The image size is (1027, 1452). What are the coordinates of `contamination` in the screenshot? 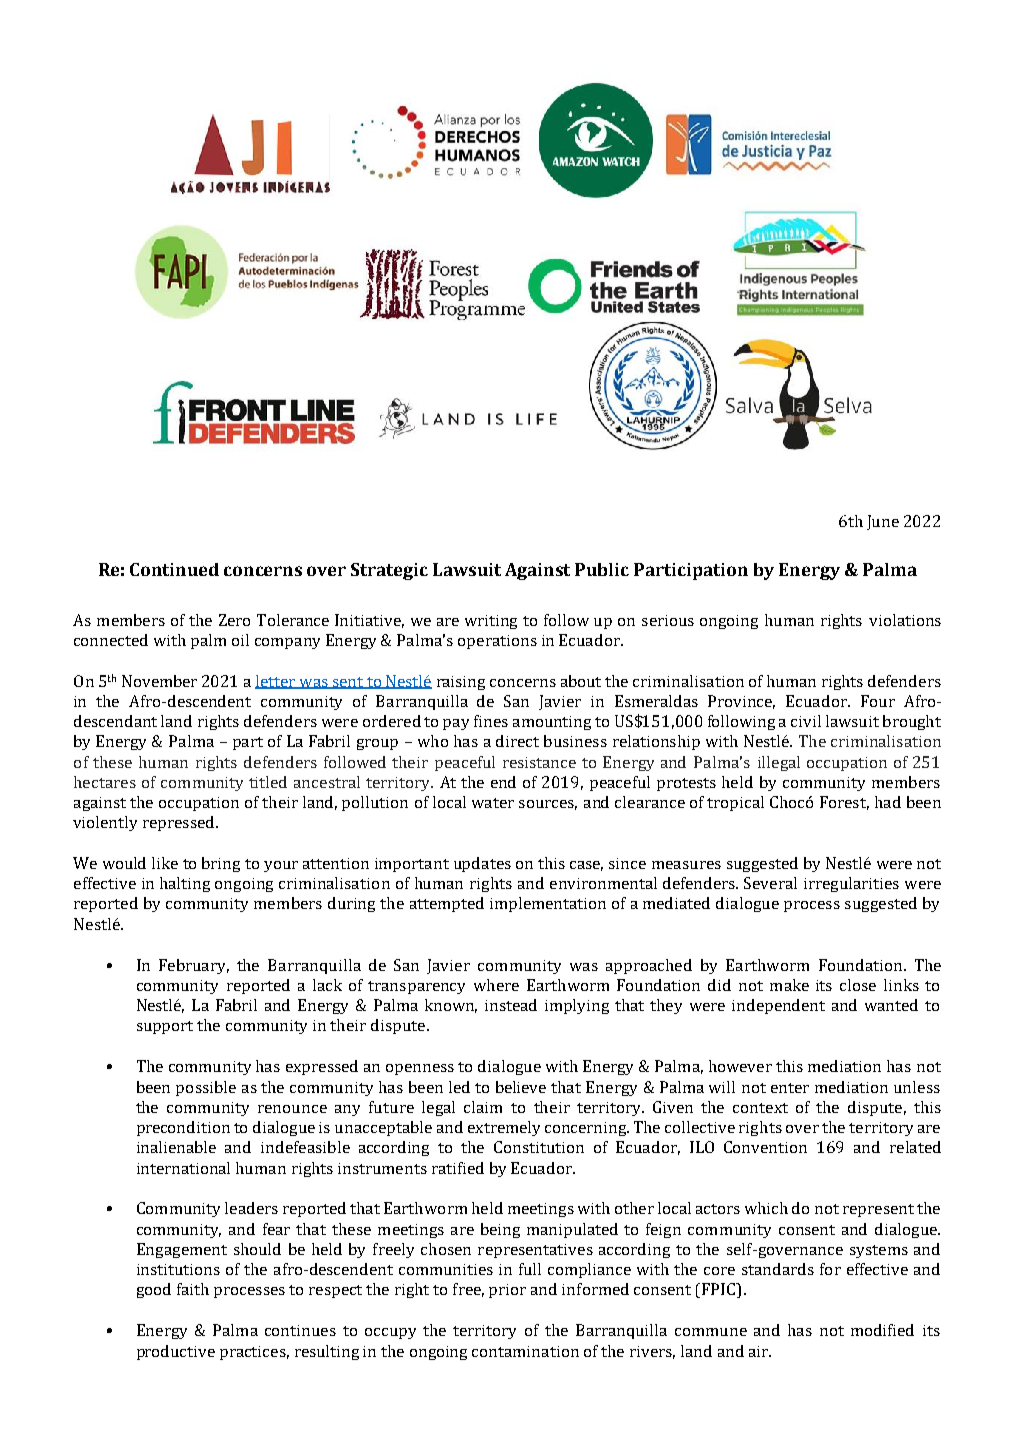 It's located at (525, 1351).
